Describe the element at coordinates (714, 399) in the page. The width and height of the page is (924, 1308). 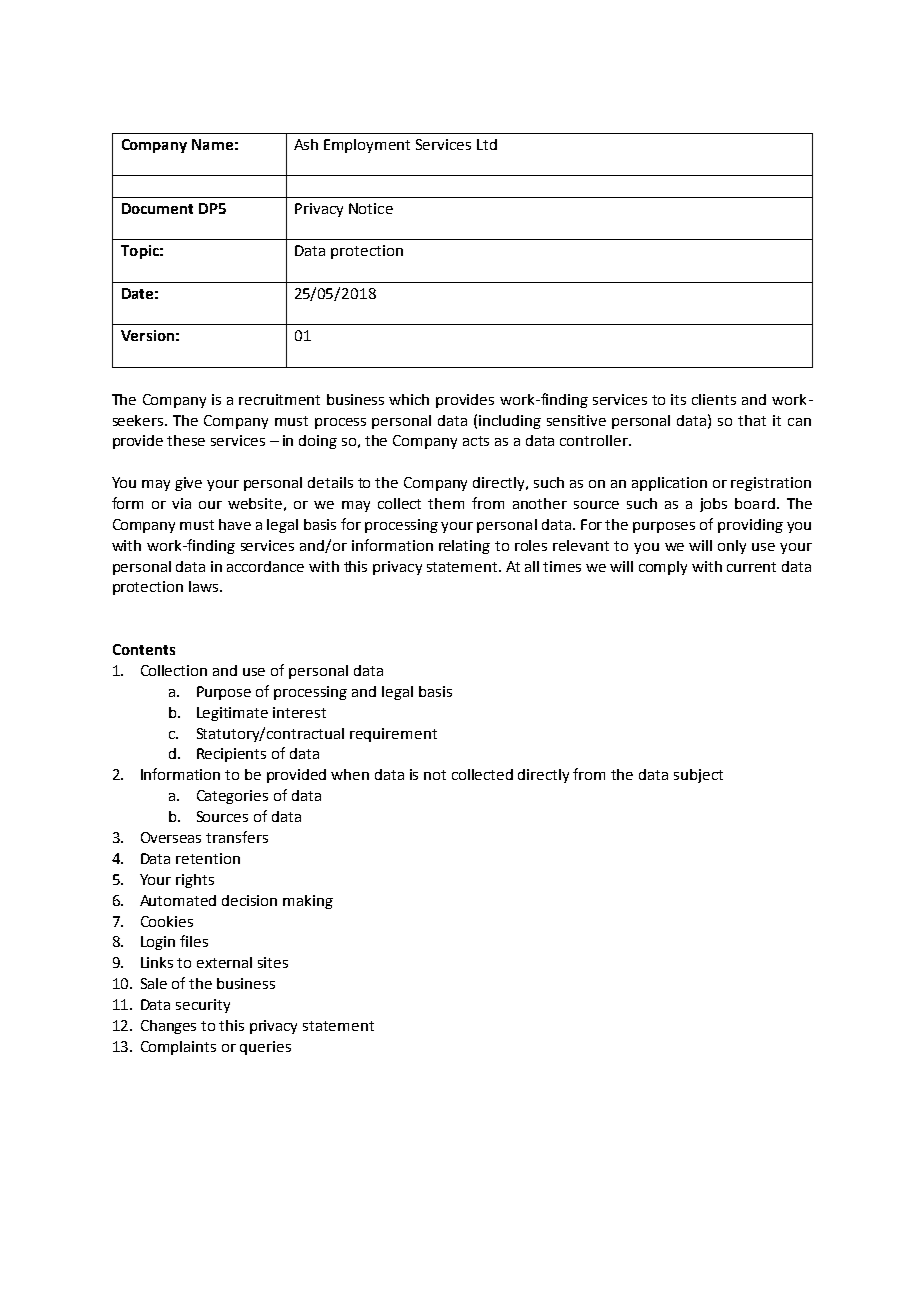
I see `clients` at that location.
